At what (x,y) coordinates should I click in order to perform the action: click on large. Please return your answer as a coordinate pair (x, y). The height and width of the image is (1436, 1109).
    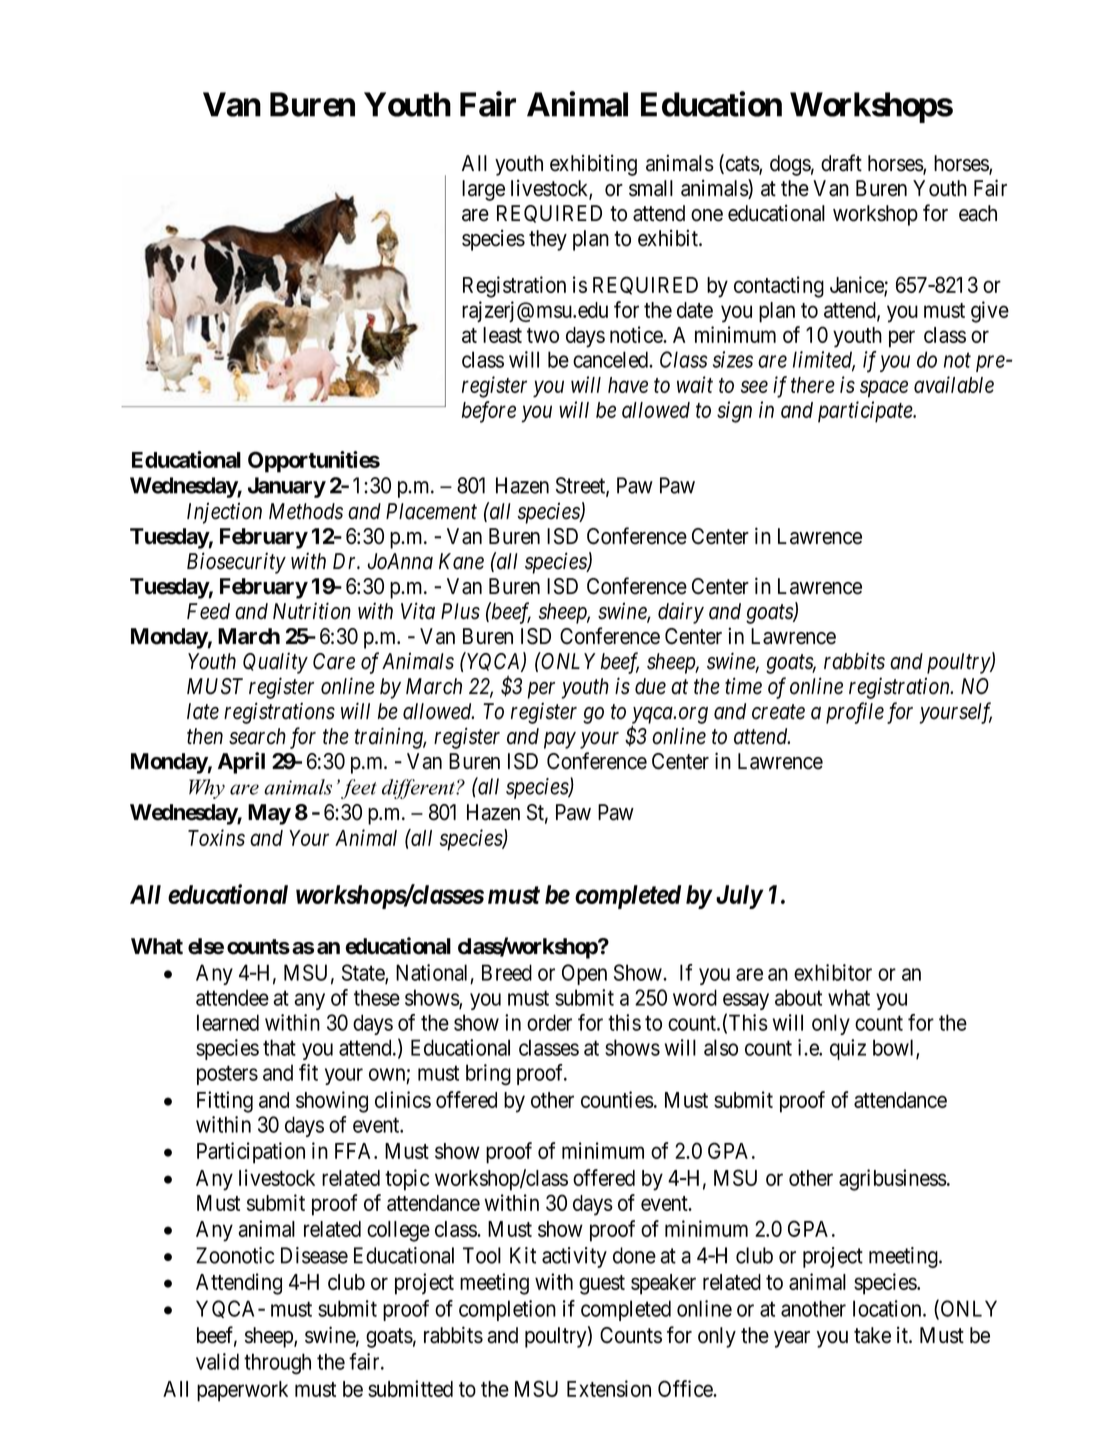
    Looking at the image, I should click on (483, 190).
